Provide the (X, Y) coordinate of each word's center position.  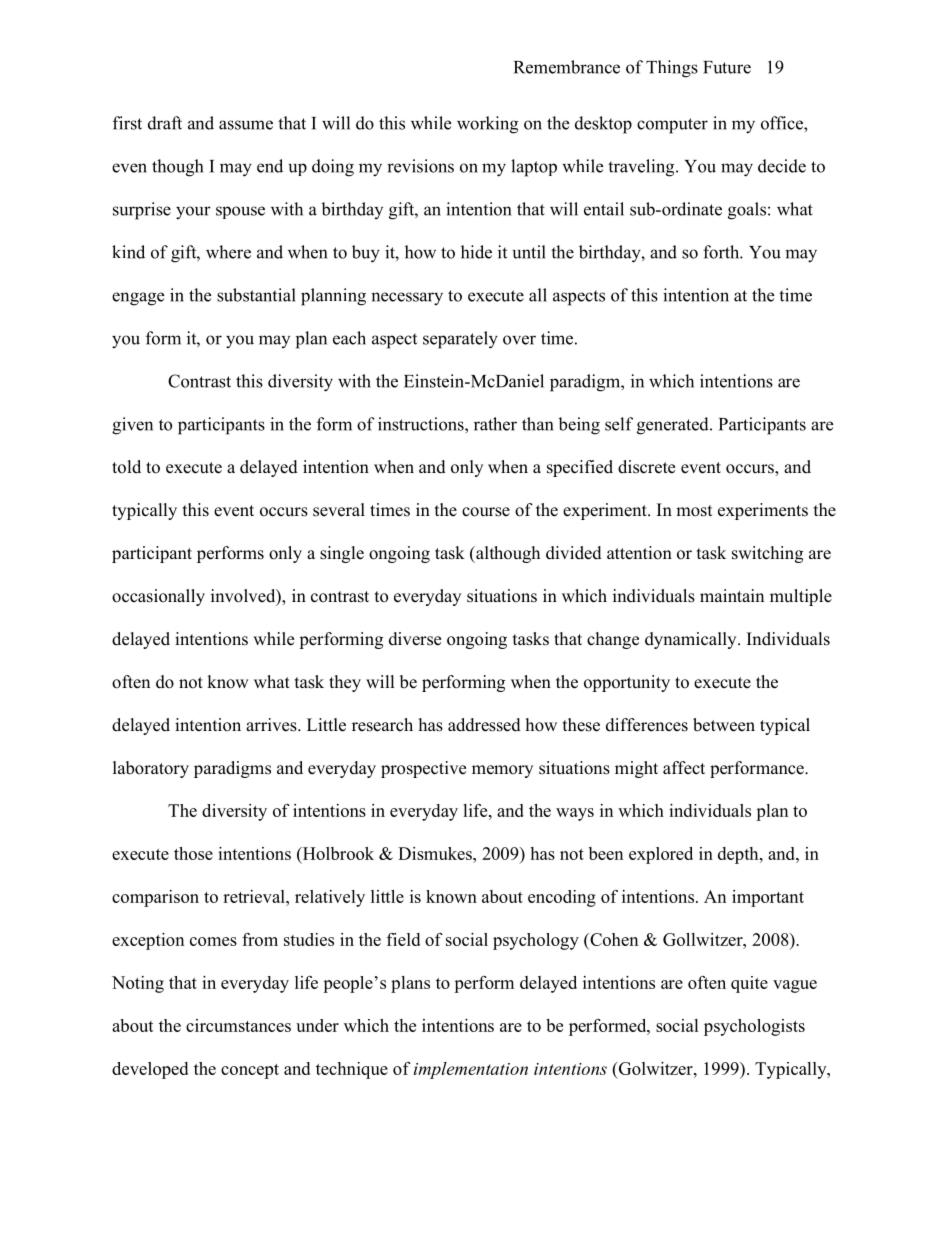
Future (727, 67)
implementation (471, 1070)
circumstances (238, 1025)
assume (246, 125)
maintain (732, 595)
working (487, 125)
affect (684, 768)
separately (460, 340)
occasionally (158, 597)
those (193, 853)
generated (674, 426)
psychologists (754, 1027)
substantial (256, 295)
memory (502, 771)
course (486, 512)
